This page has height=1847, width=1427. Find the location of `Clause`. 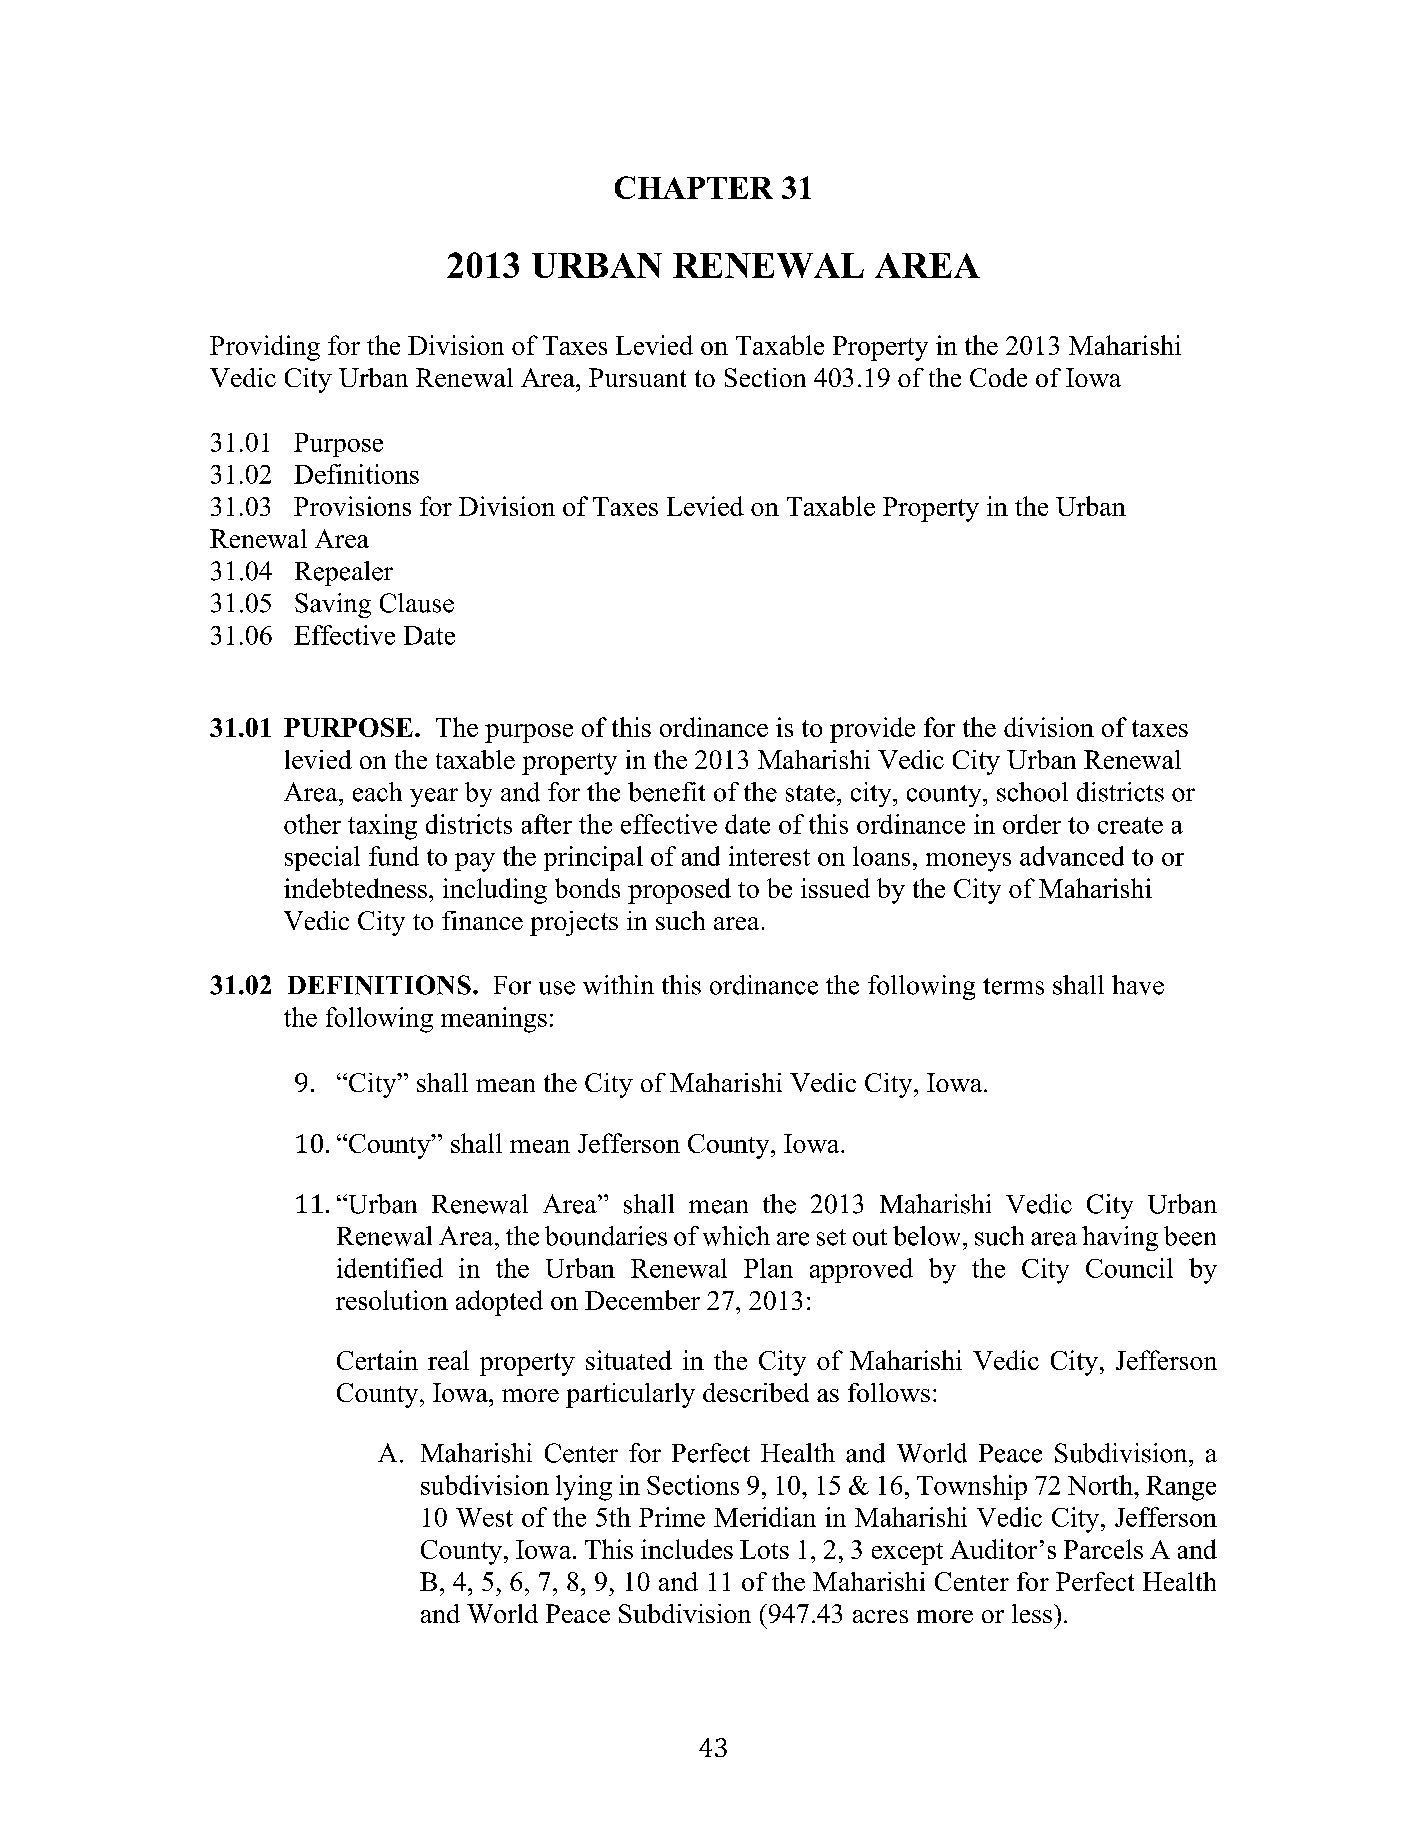

Clause is located at coordinates (417, 603).
